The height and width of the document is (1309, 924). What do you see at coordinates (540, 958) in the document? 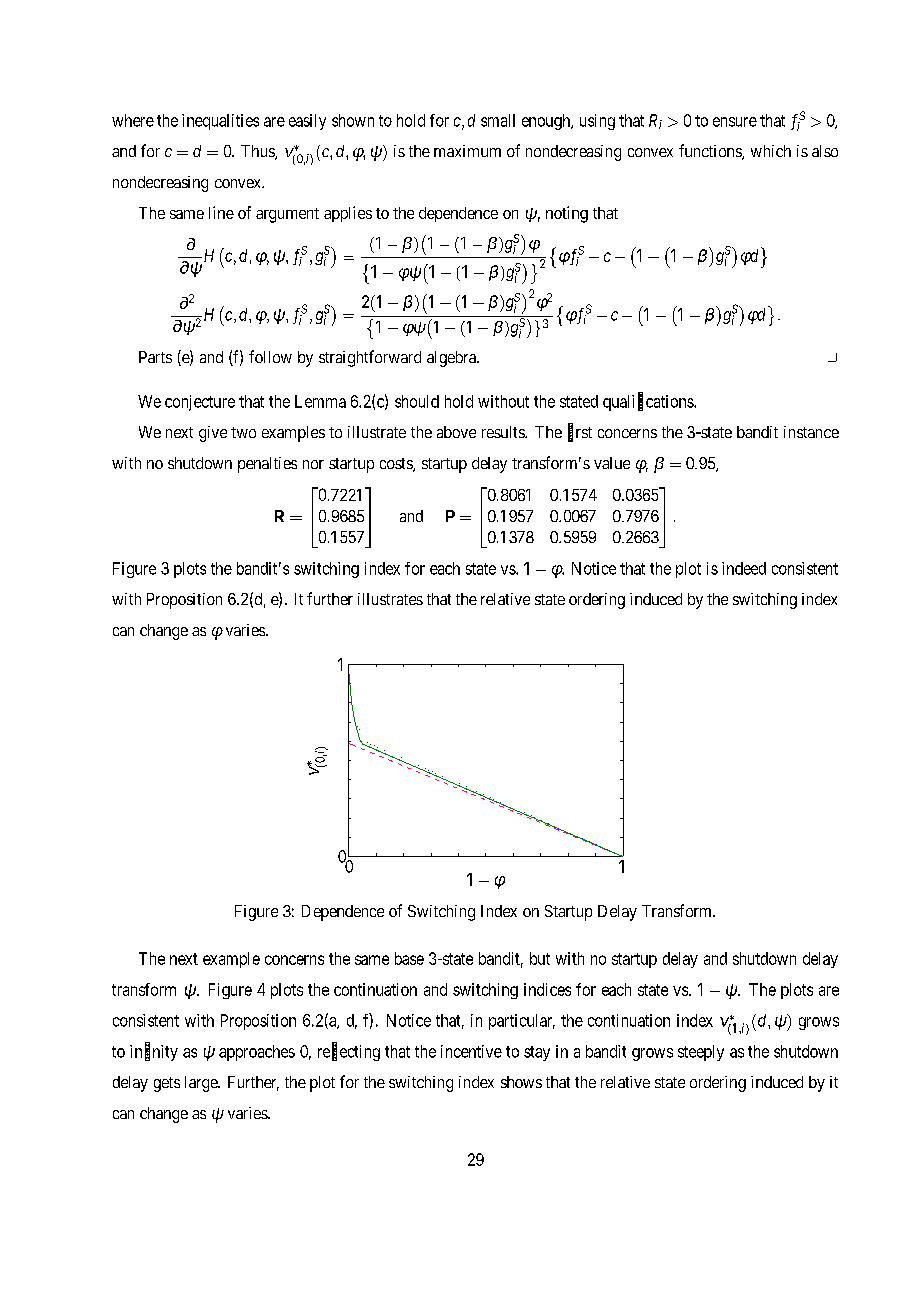
I see `but` at bounding box center [540, 958].
